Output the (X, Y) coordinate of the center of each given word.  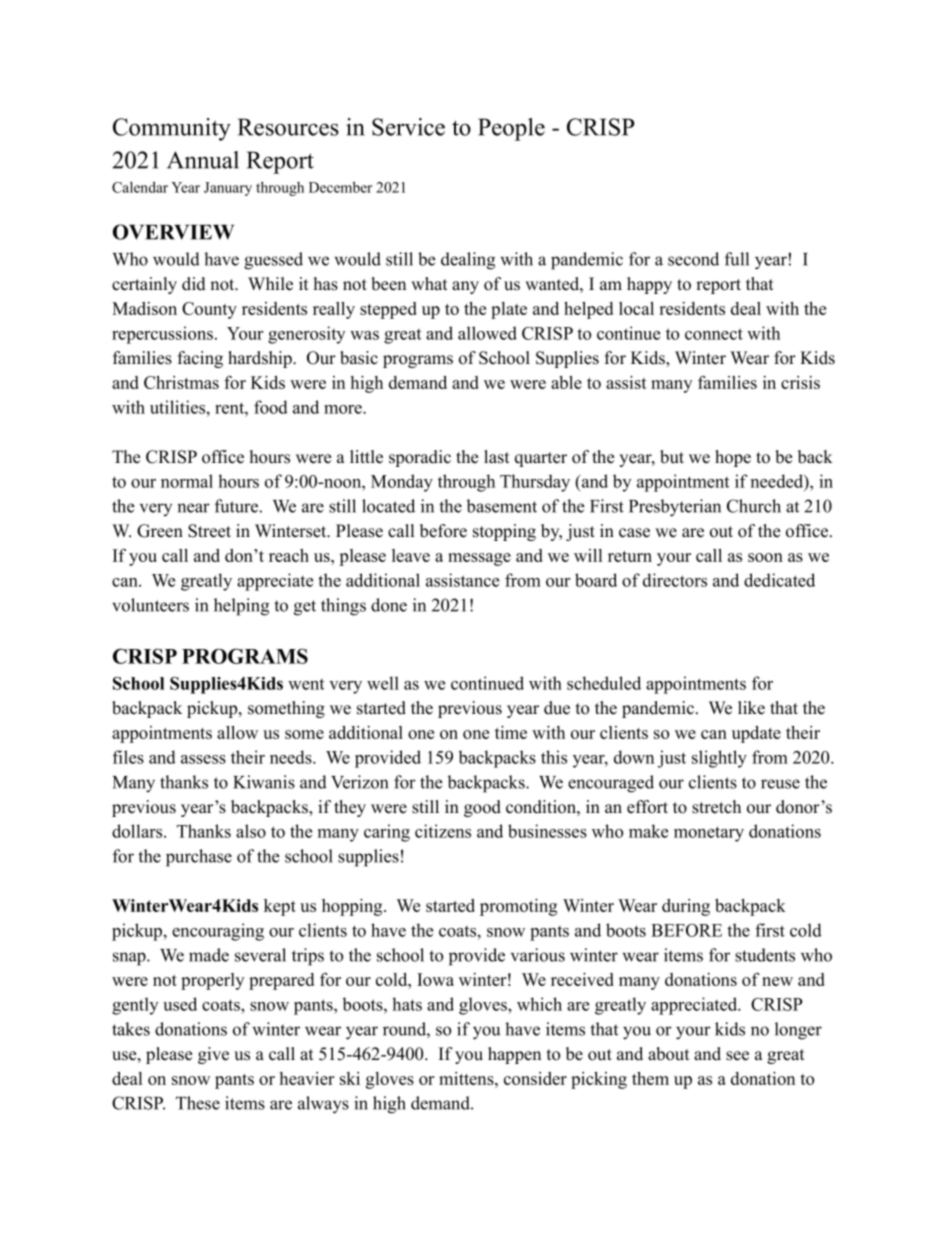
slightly (719, 759)
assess (203, 759)
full (737, 259)
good (482, 808)
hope (733, 458)
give (213, 1055)
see (737, 1056)
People (511, 129)
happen (514, 1055)
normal (187, 481)
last (497, 457)
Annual (203, 160)
